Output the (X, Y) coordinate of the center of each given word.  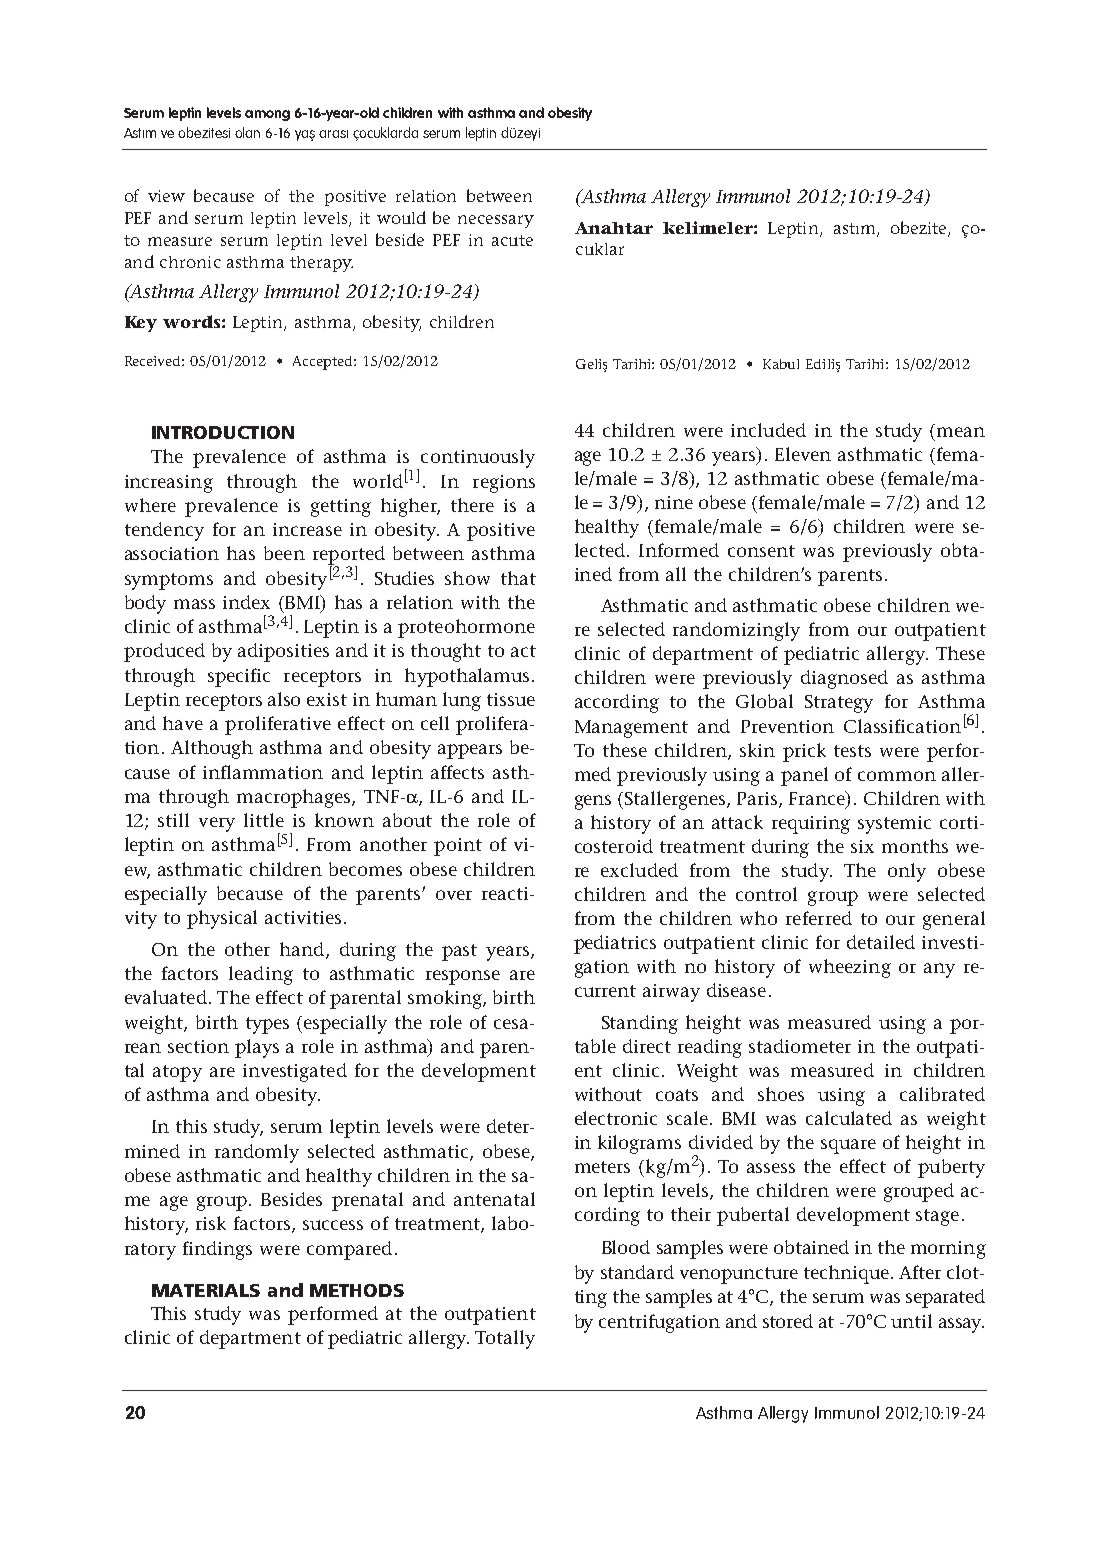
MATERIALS (206, 1290)
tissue (511, 699)
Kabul (781, 364)
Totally (505, 1339)
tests (852, 751)
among (267, 115)
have (183, 723)
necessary (496, 221)
